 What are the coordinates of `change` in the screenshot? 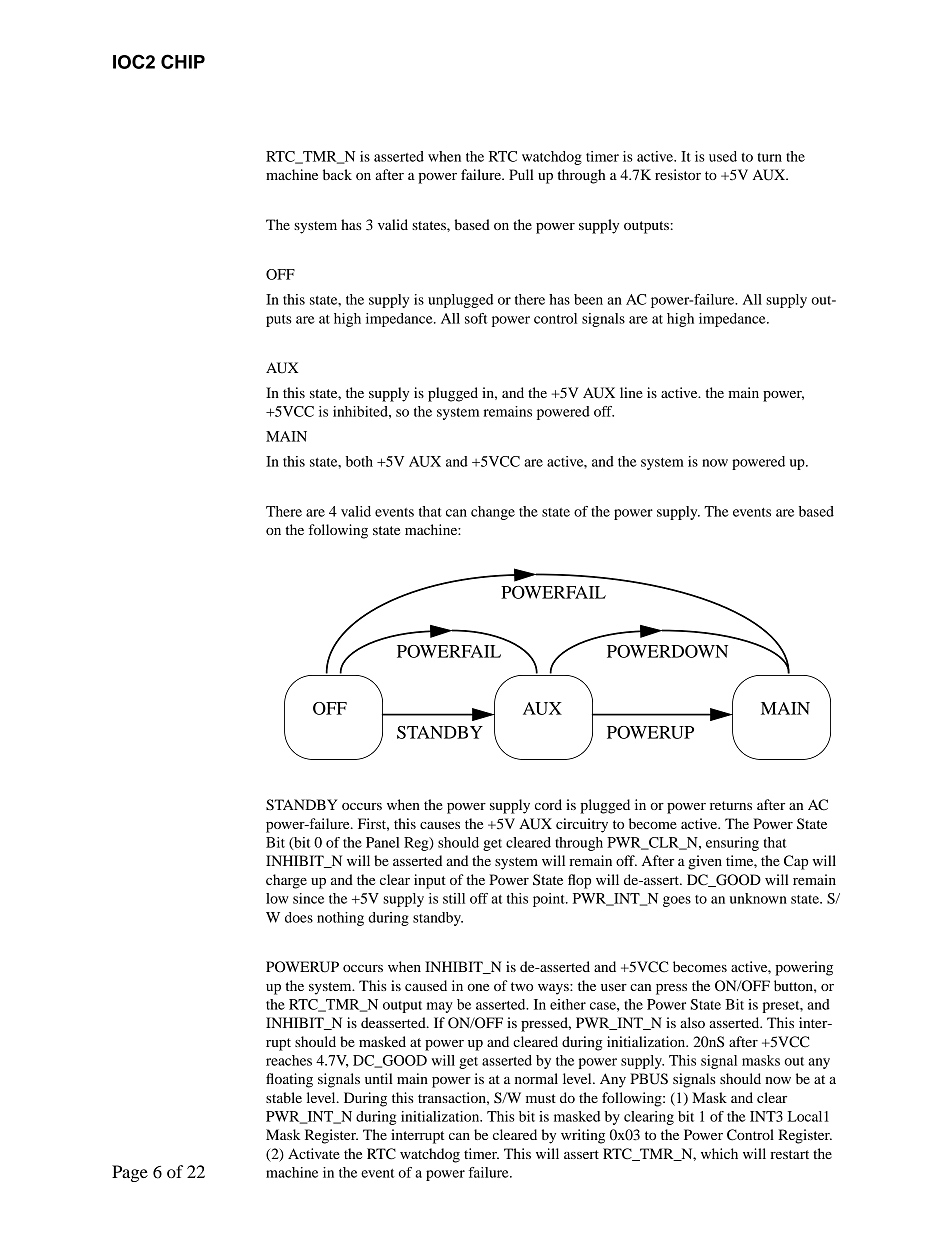 It's located at (493, 513).
